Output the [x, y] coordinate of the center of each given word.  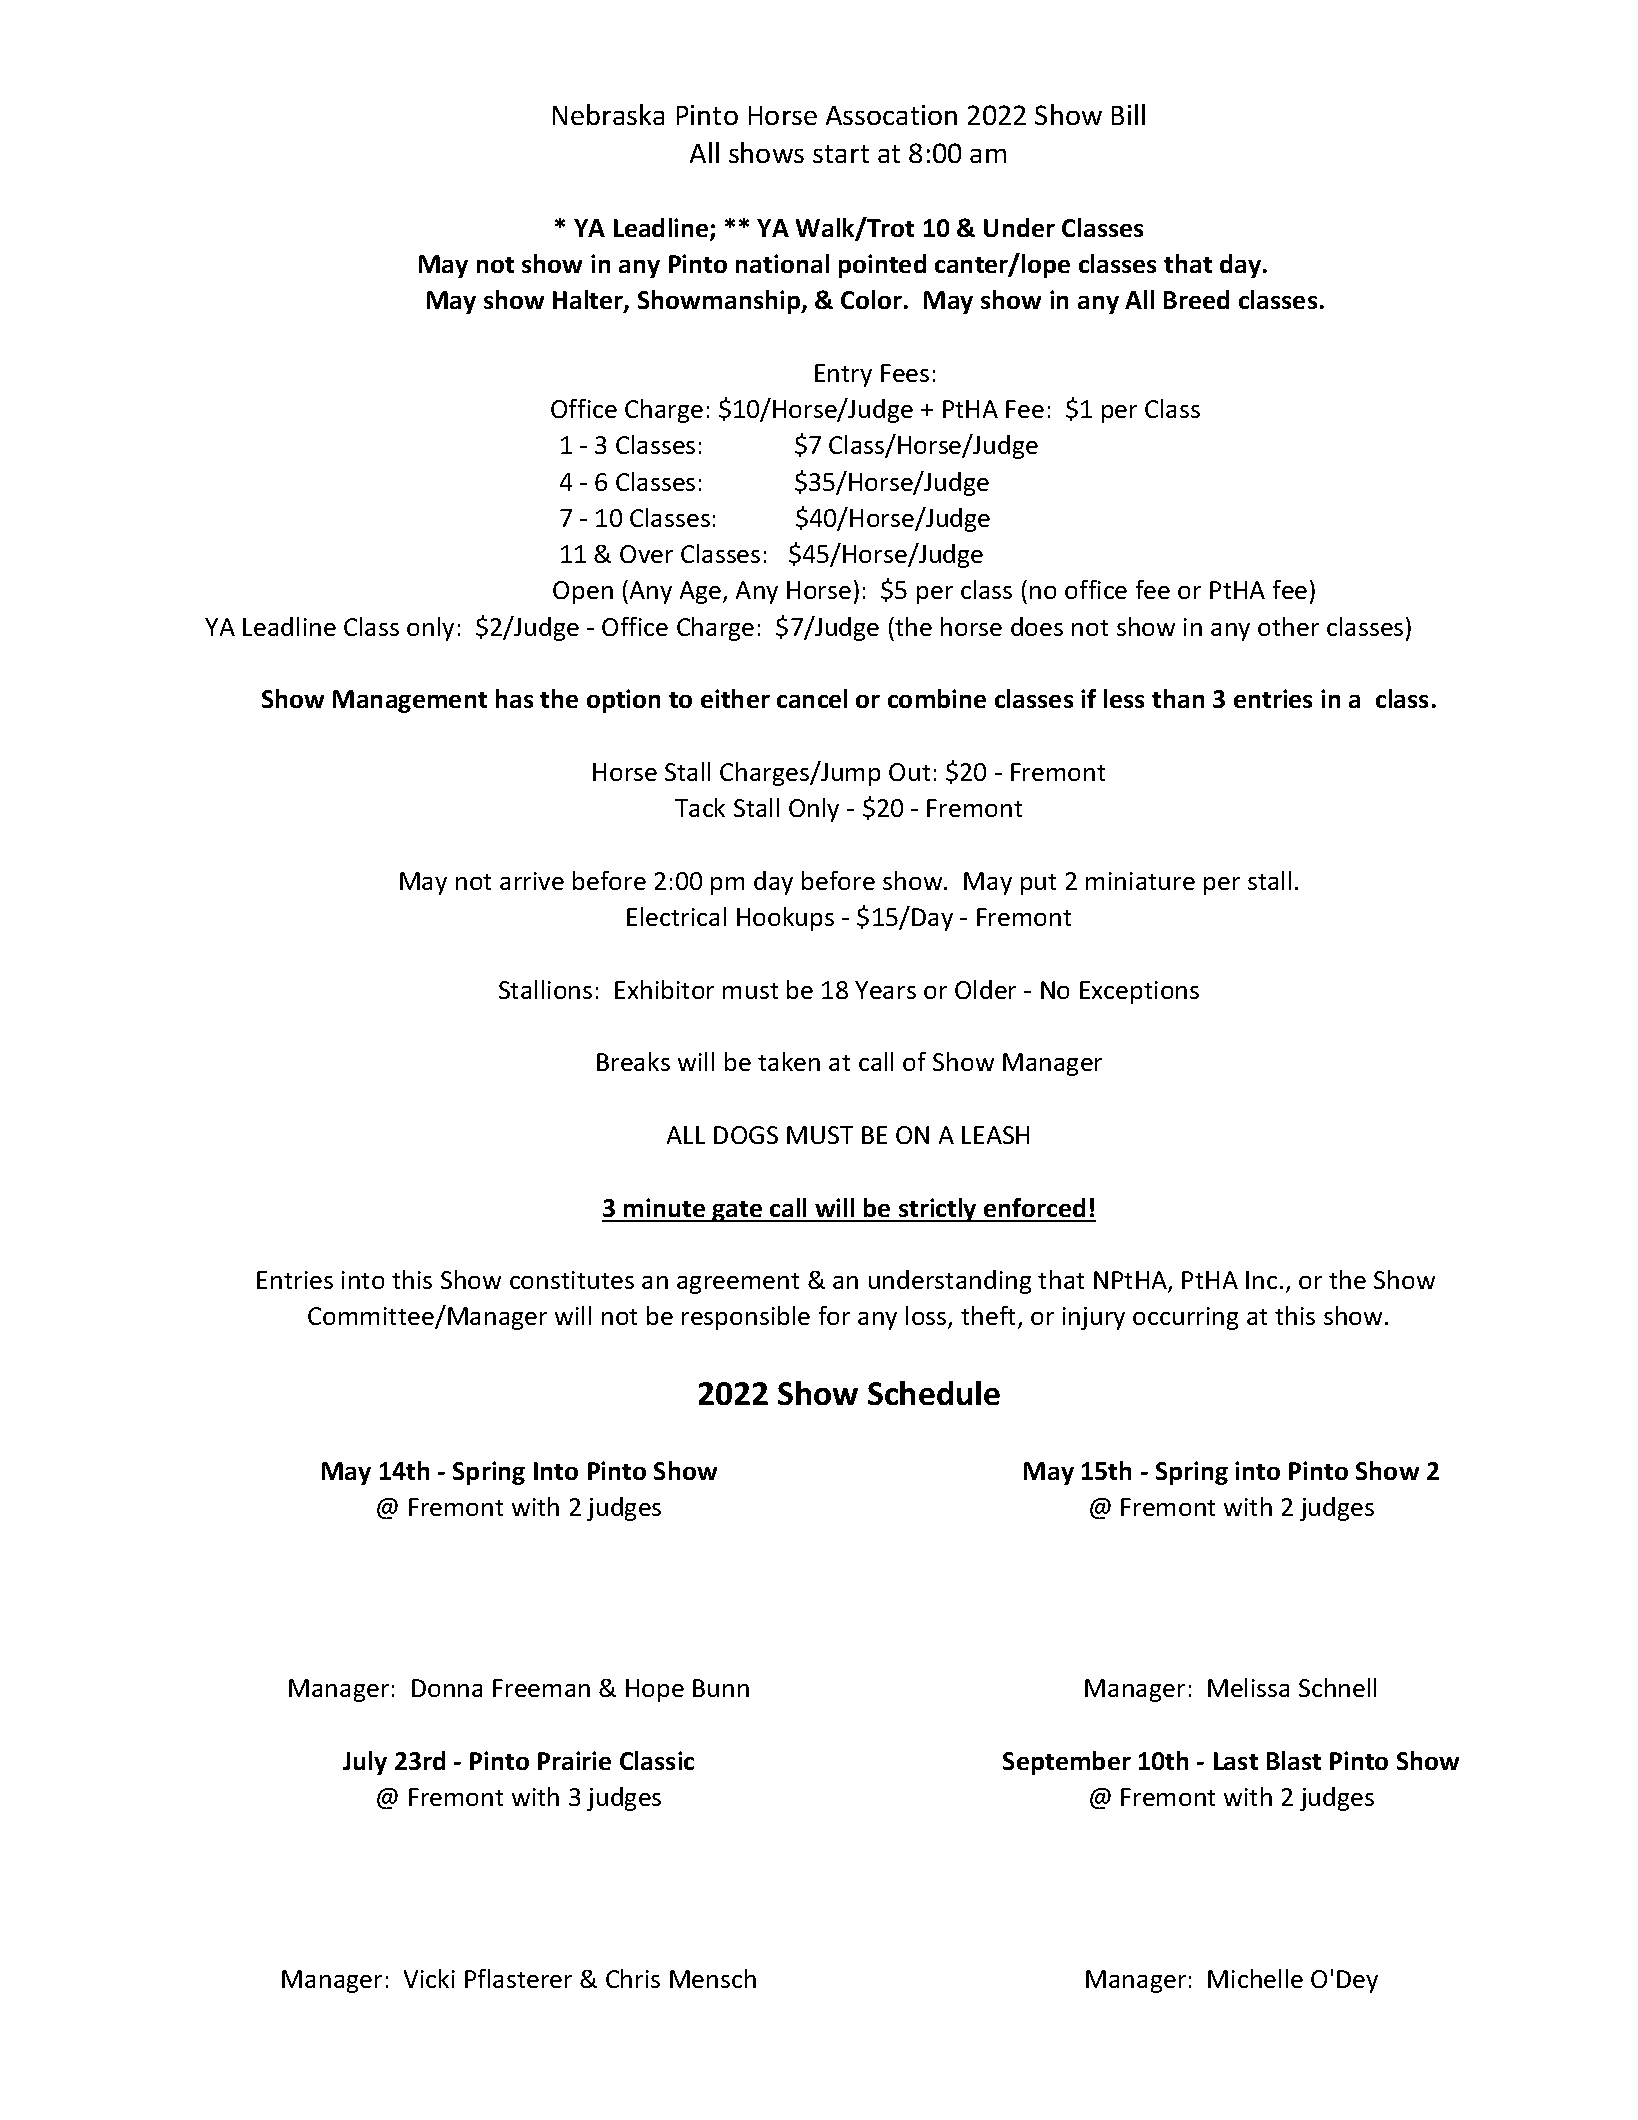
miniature [1140, 881]
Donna [447, 1688]
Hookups [785, 919]
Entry [843, 375]
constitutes [572, 1280]
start [841, 154]
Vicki [429, 1978]
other [1288, 626]
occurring [1185, 1318]
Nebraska [608, 114]
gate [738, 1211]
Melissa [1248, 1687]
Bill [1128, 114]
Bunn [721, 1688]
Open [583, 592]
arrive [532, 881]
